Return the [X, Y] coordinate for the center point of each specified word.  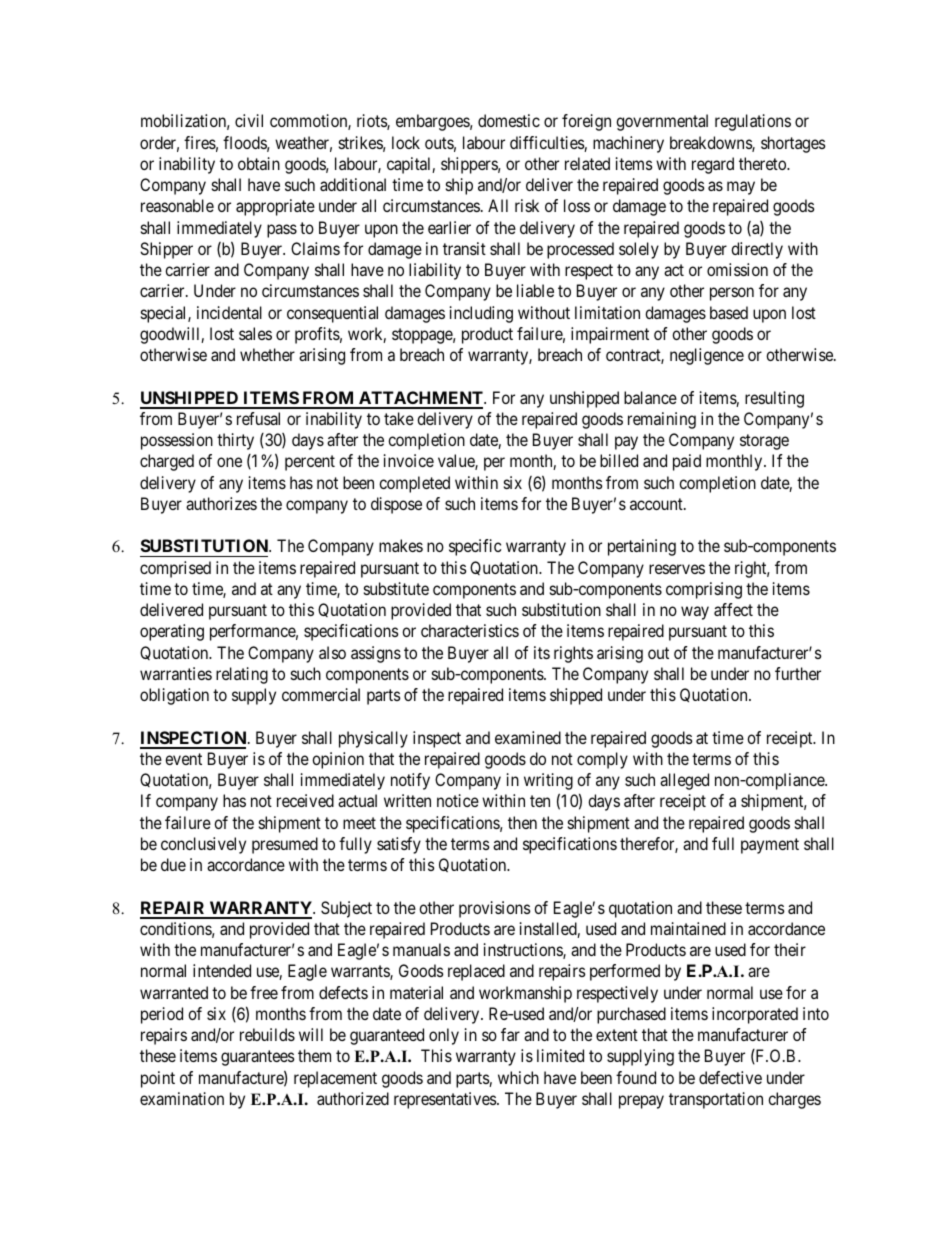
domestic [509, 120]
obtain [259, 163]
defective [730, 1077]
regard [713, 165]
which [518, 1077]
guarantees [258, 1058]
